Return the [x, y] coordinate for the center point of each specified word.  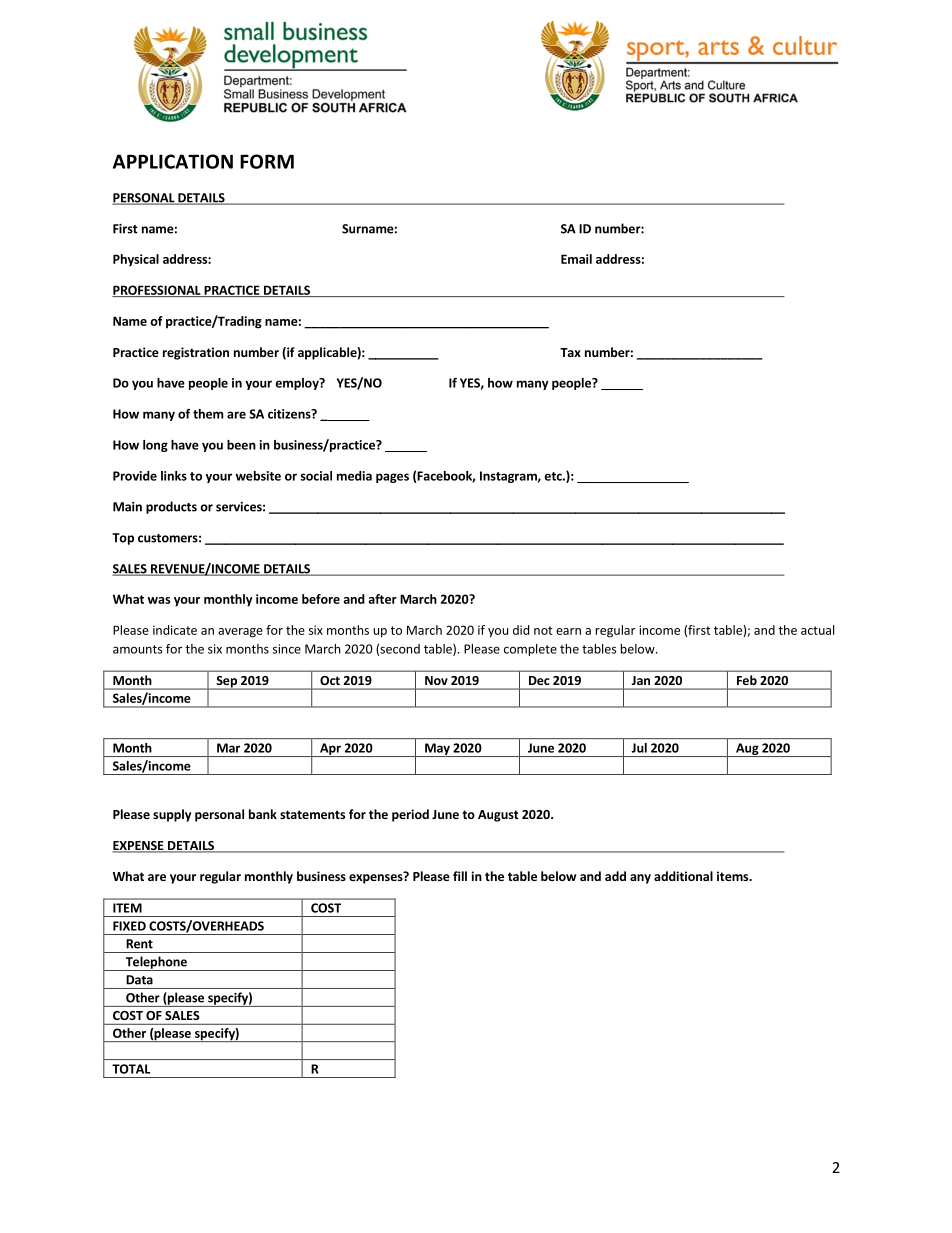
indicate [175, 630]
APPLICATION [173, 161]
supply [172, 815]
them [208, 414]
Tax [570, 352]
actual [818, 630]
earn [568, 631]
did [521, 630]
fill [460, 876]
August [498, 816]
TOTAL [131, 1069]
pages [392, 478]
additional [683, 876]
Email [576, 259]
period [410, 815]
